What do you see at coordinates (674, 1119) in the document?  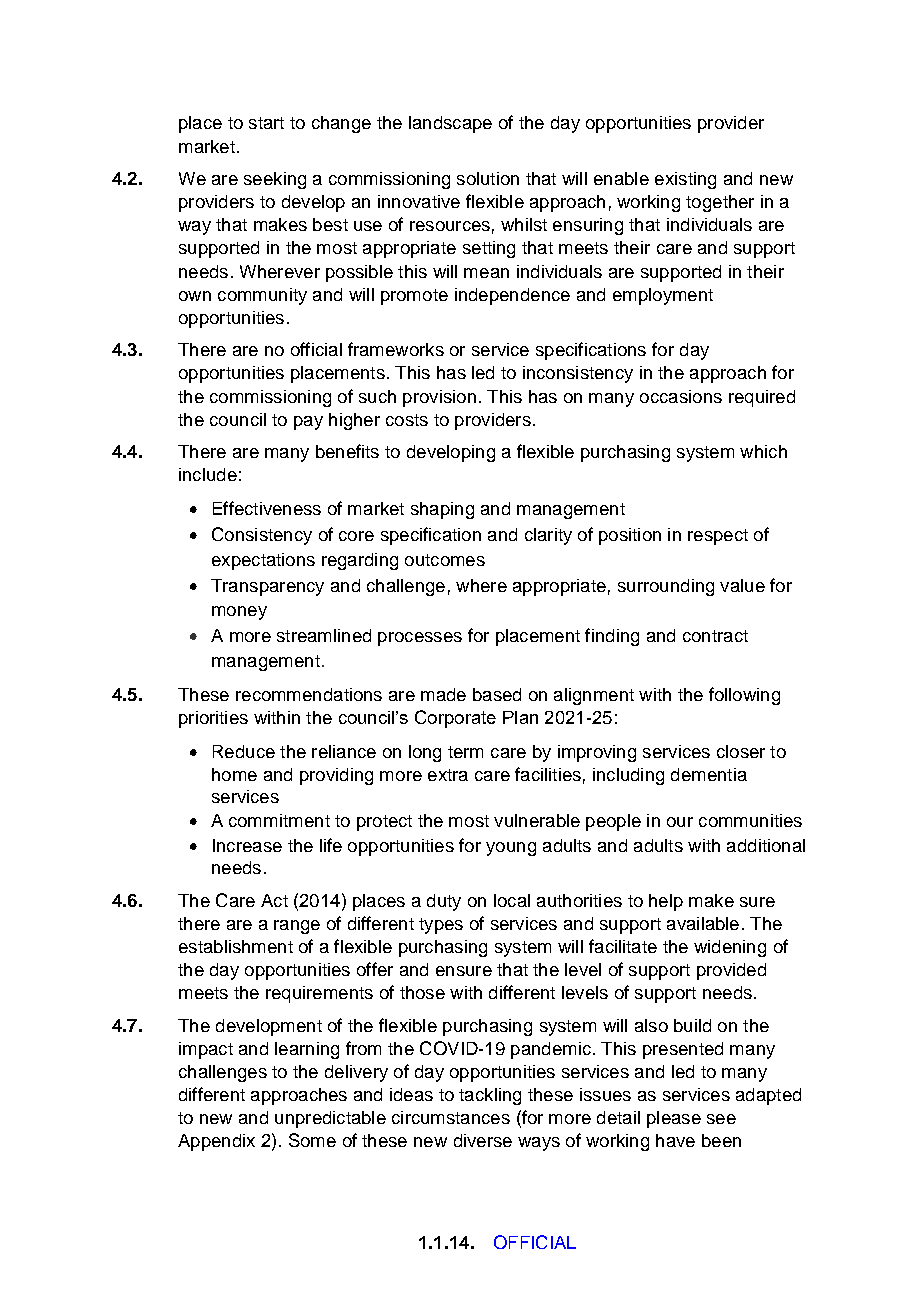 I see `please` at bounding box center [674, 1119].
